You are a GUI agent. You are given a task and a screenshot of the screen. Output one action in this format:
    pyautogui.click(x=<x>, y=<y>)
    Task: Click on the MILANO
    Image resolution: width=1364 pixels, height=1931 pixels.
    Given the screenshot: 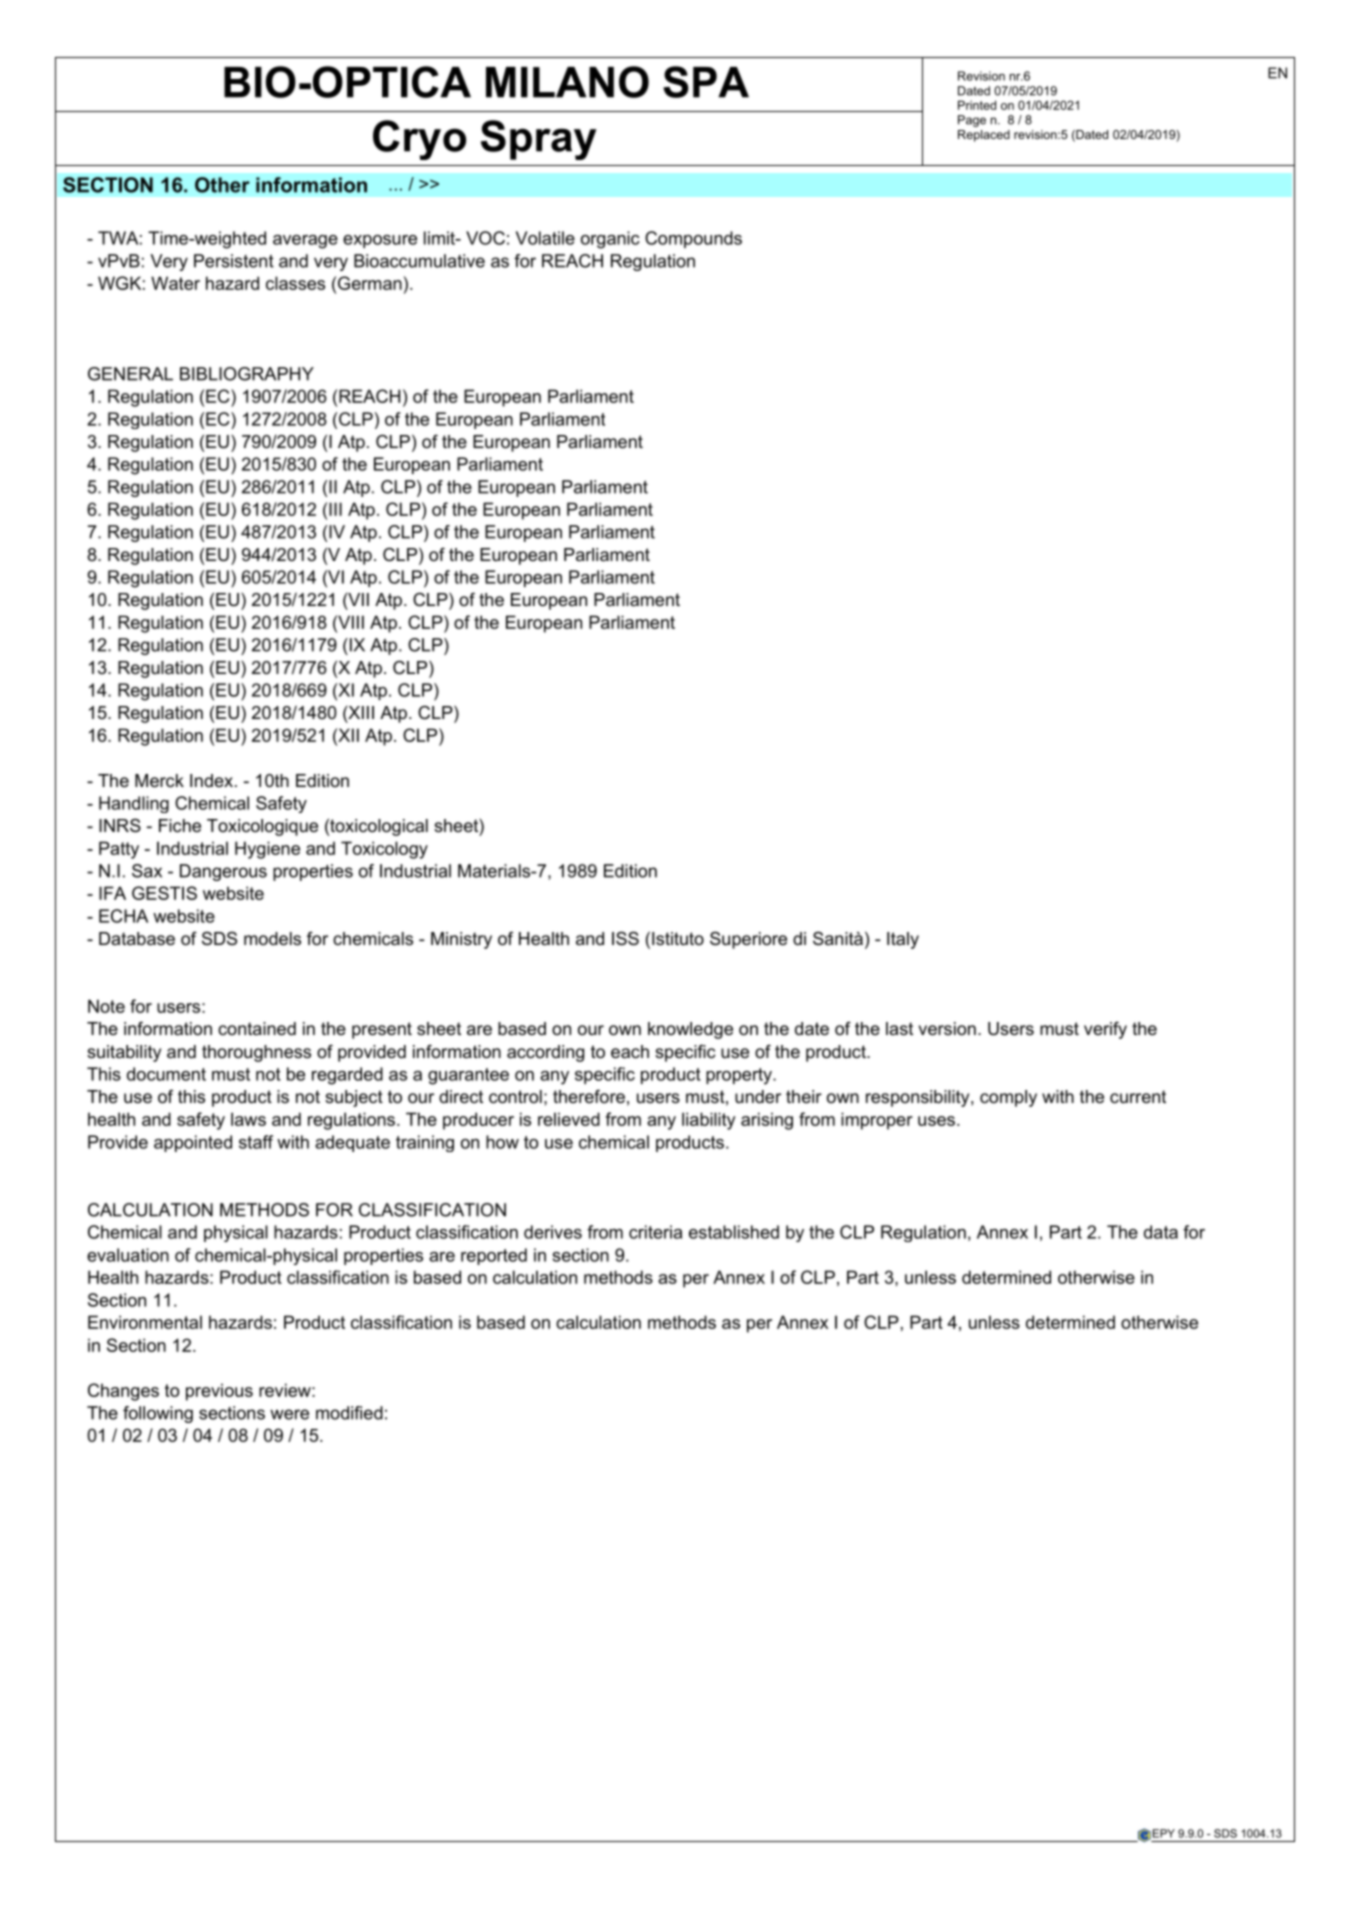 What is the action you would take?
    pyautogui.click(x=567, y=82)
